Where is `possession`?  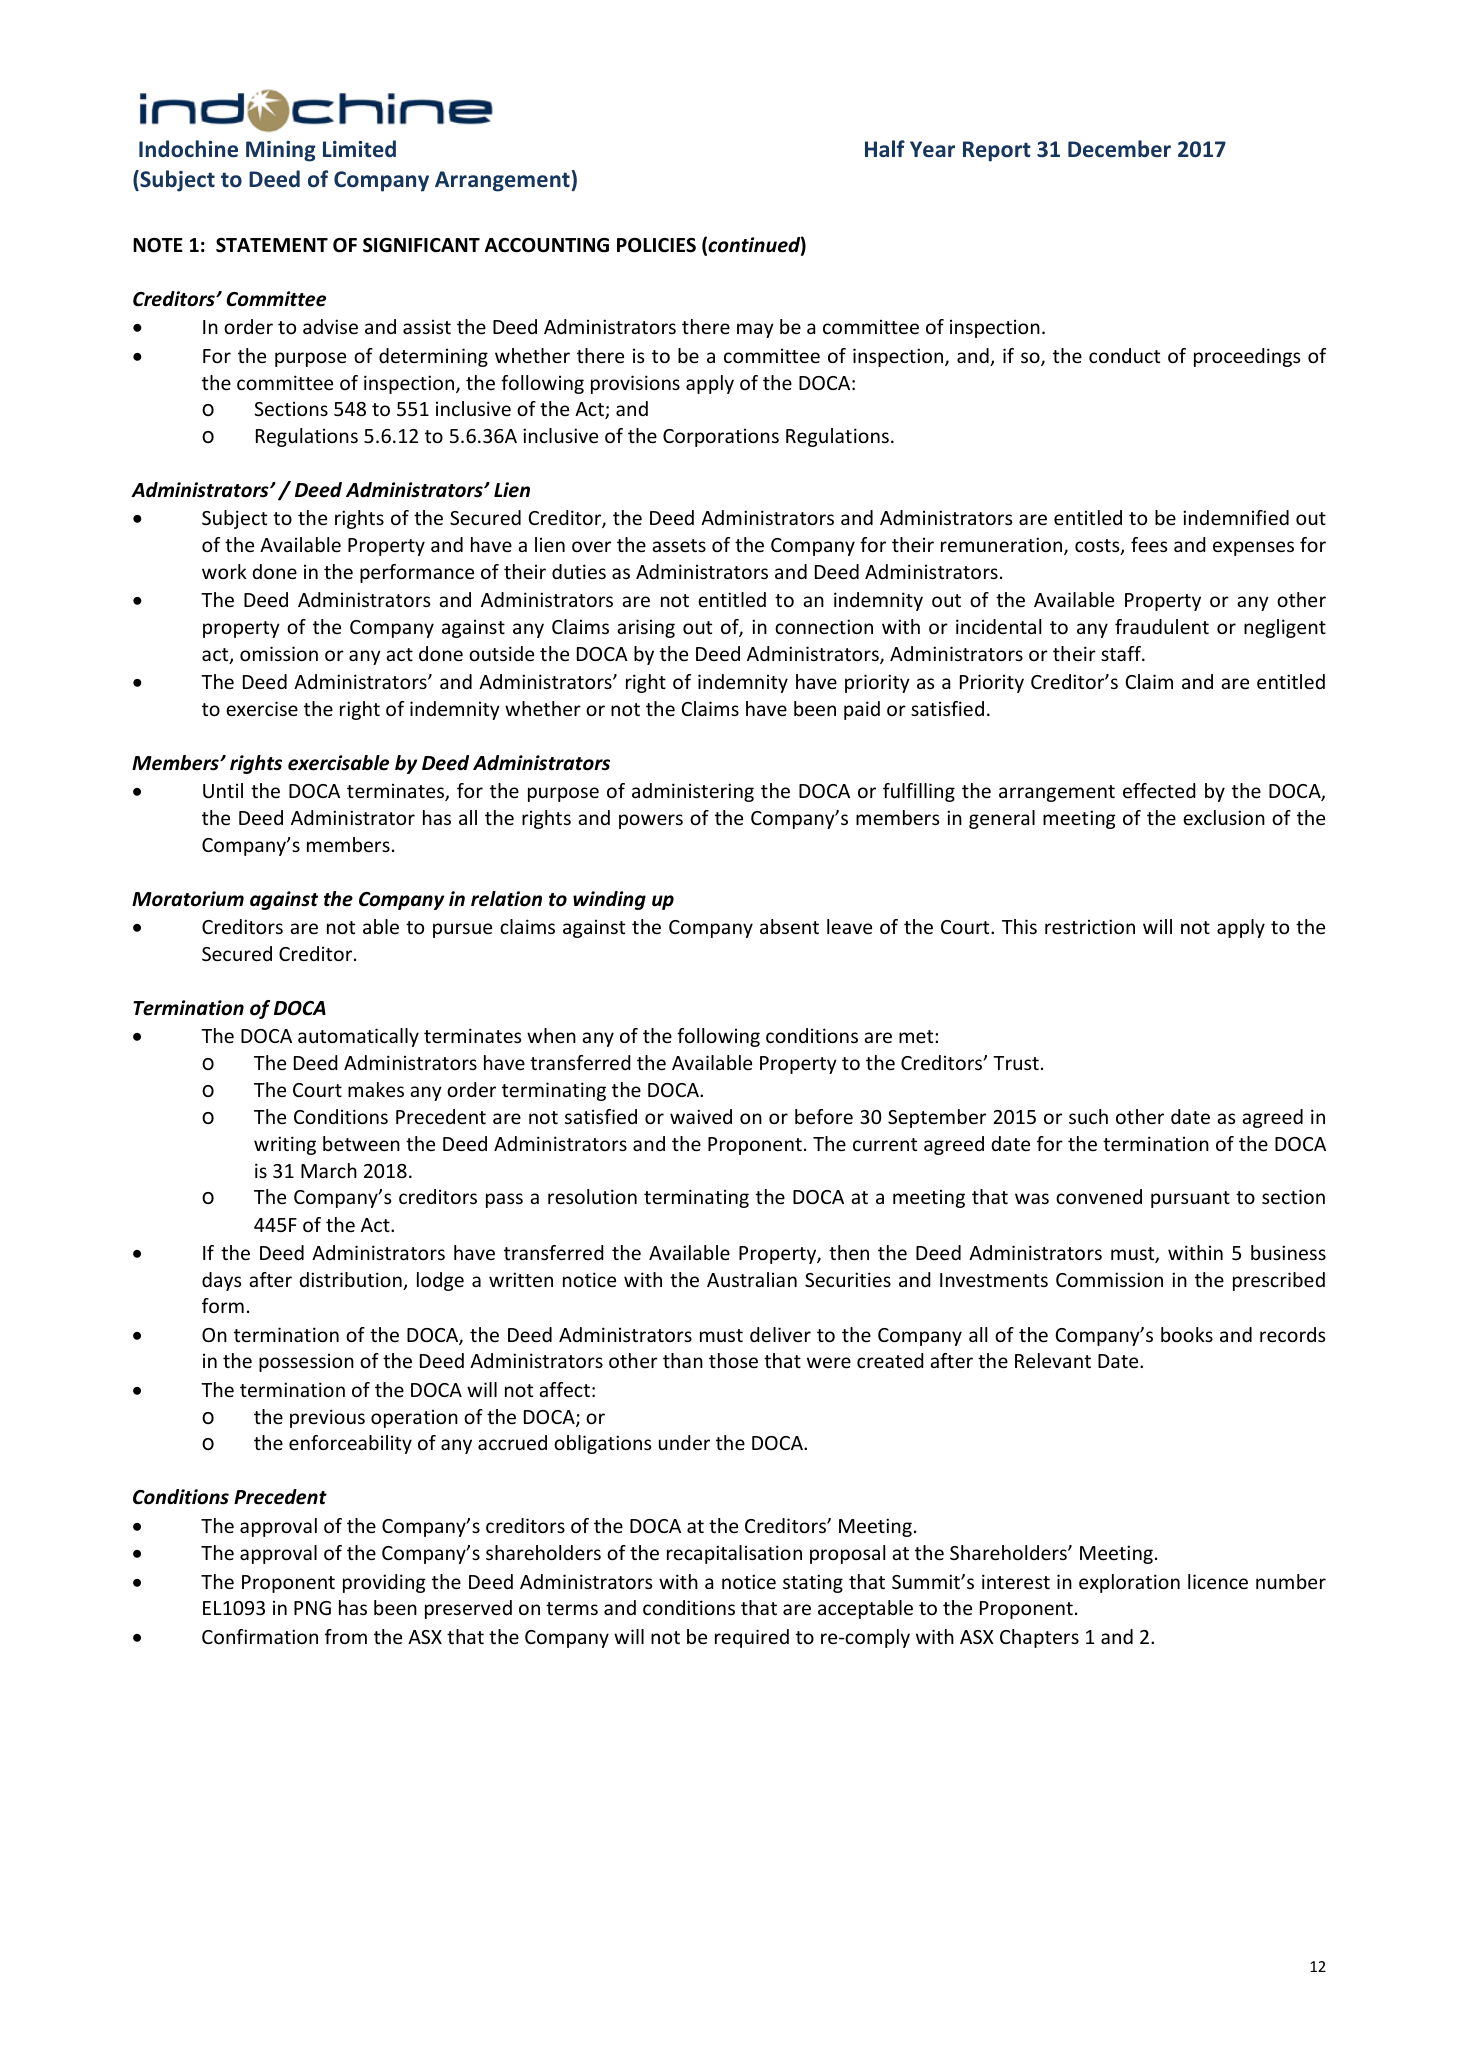 possession is located at coordinates (306, 1362).
